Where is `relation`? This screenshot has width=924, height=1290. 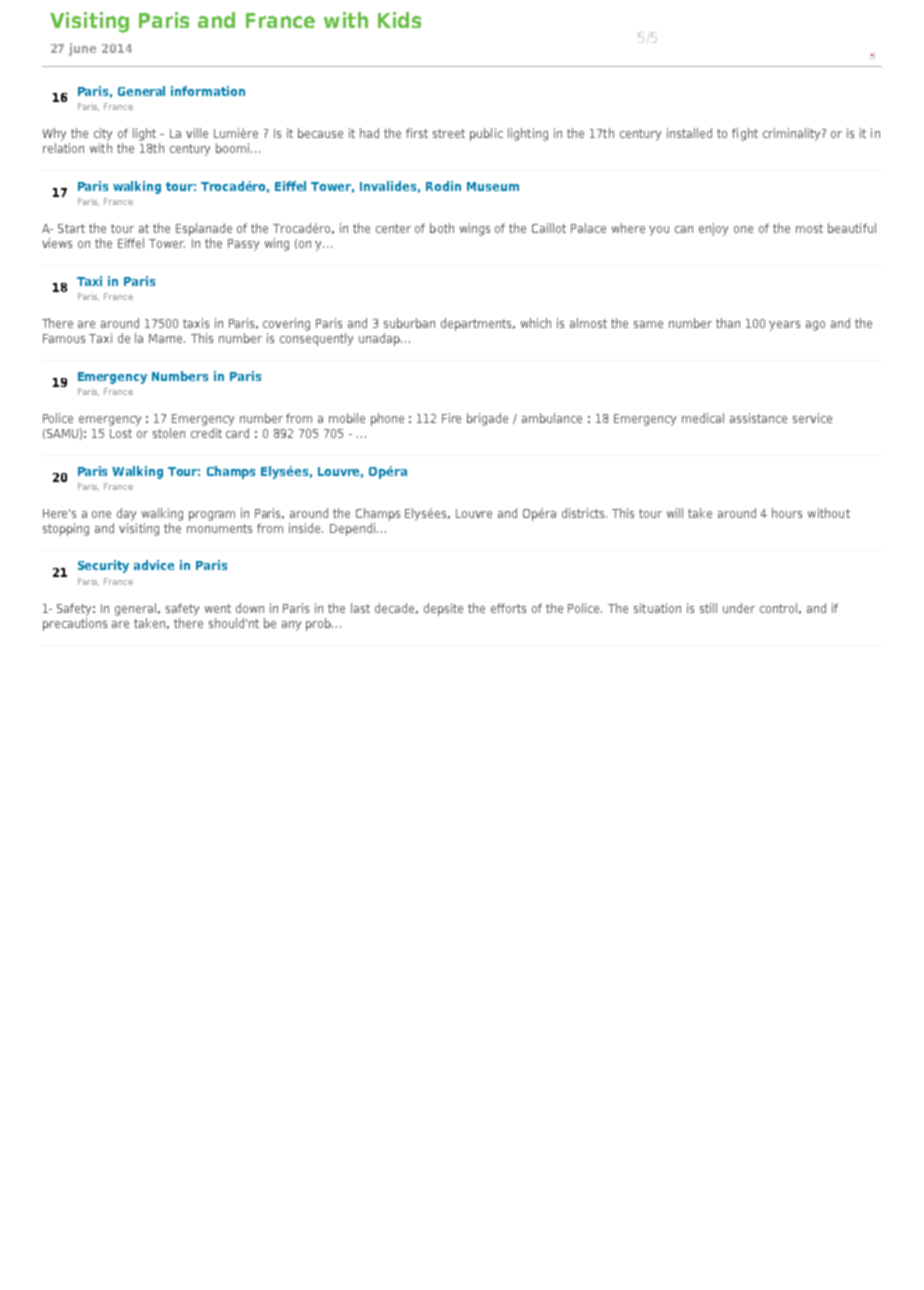
relation is located at coordinates (63, 148).
